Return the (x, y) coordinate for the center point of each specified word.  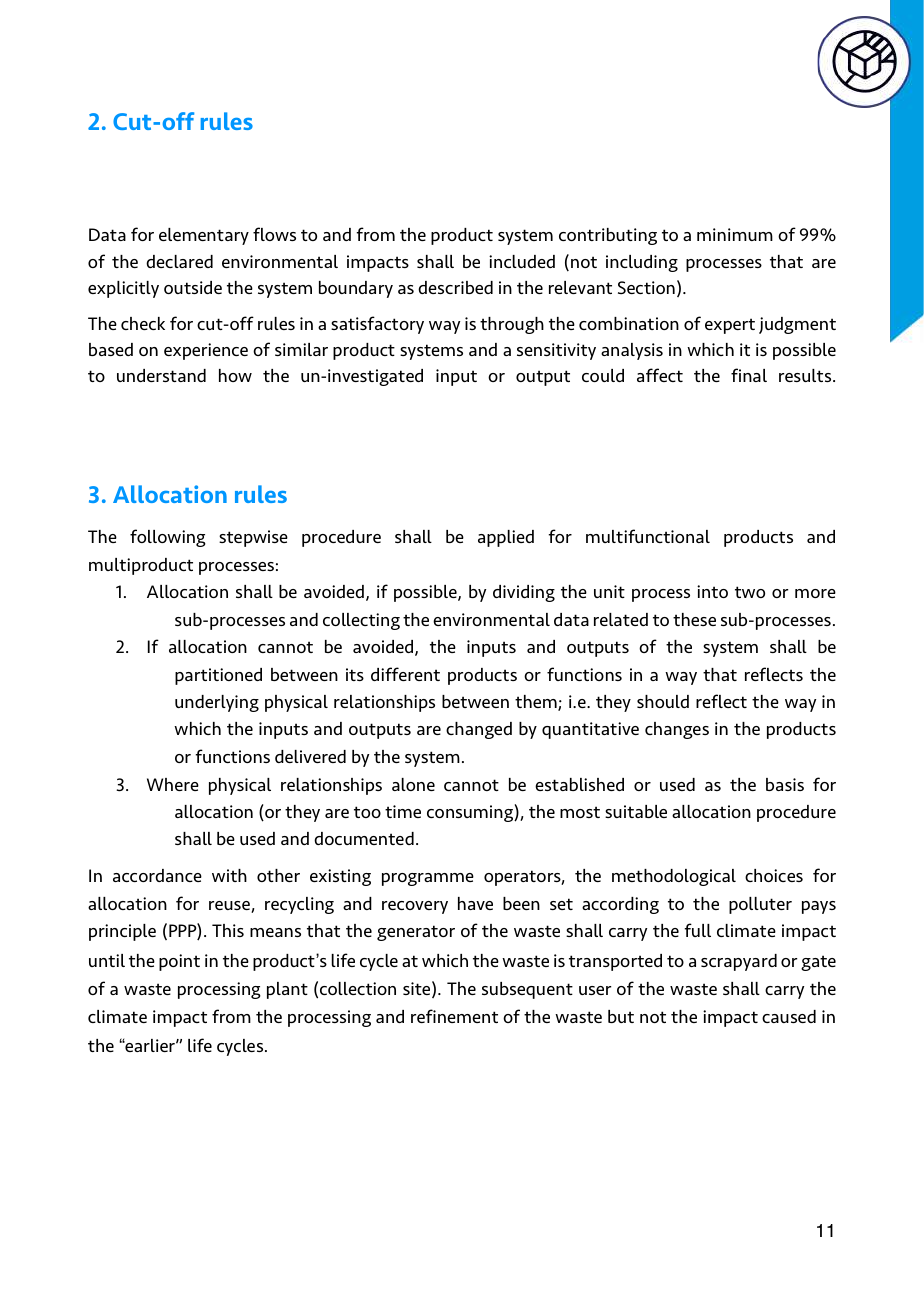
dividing (524, 593)
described (455, 287)
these (694, 619)
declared (179, 261)
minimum (735, 234)
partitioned (218, 676)
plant (287, 990)
